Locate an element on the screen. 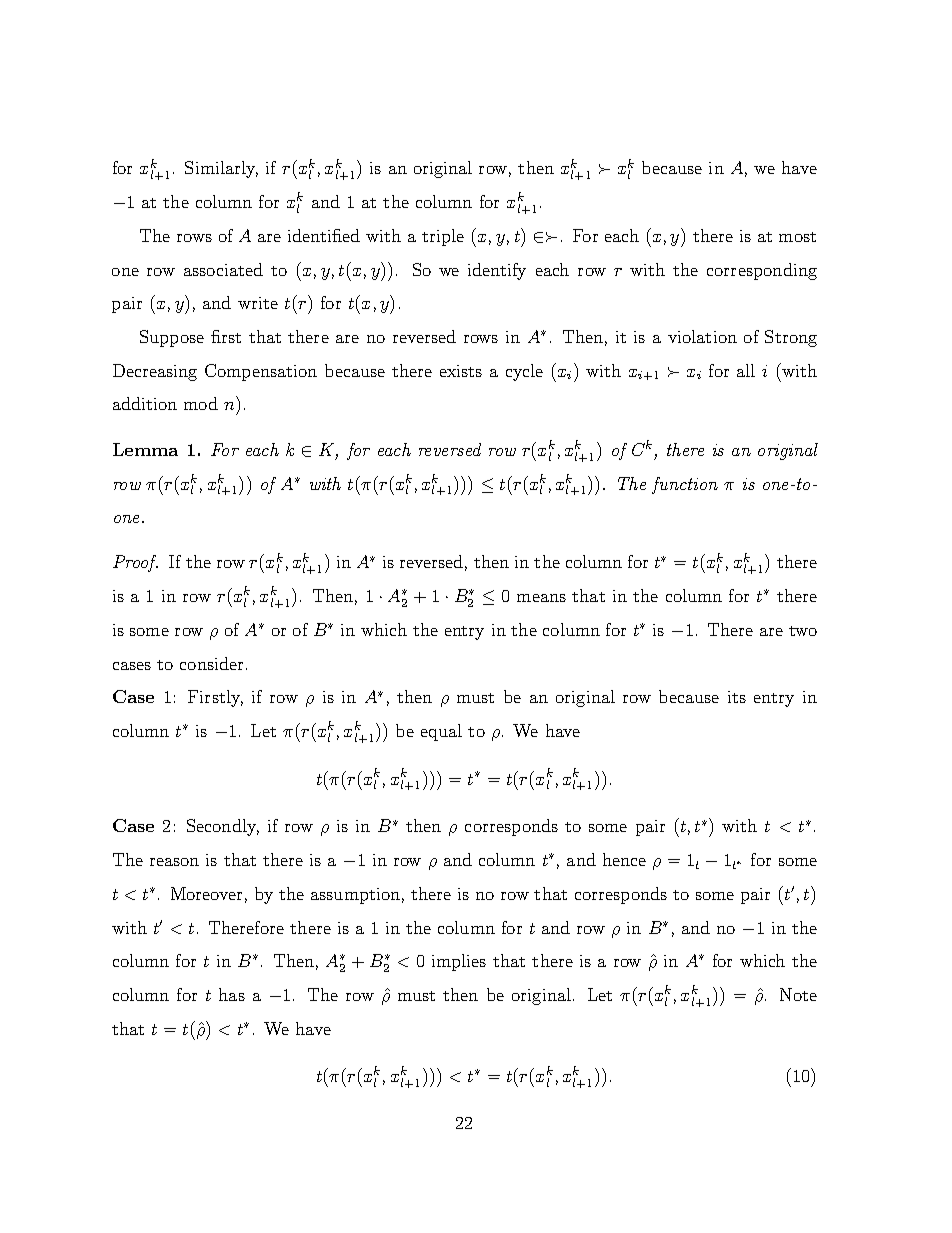  two is located at coordinates (803, 631).
